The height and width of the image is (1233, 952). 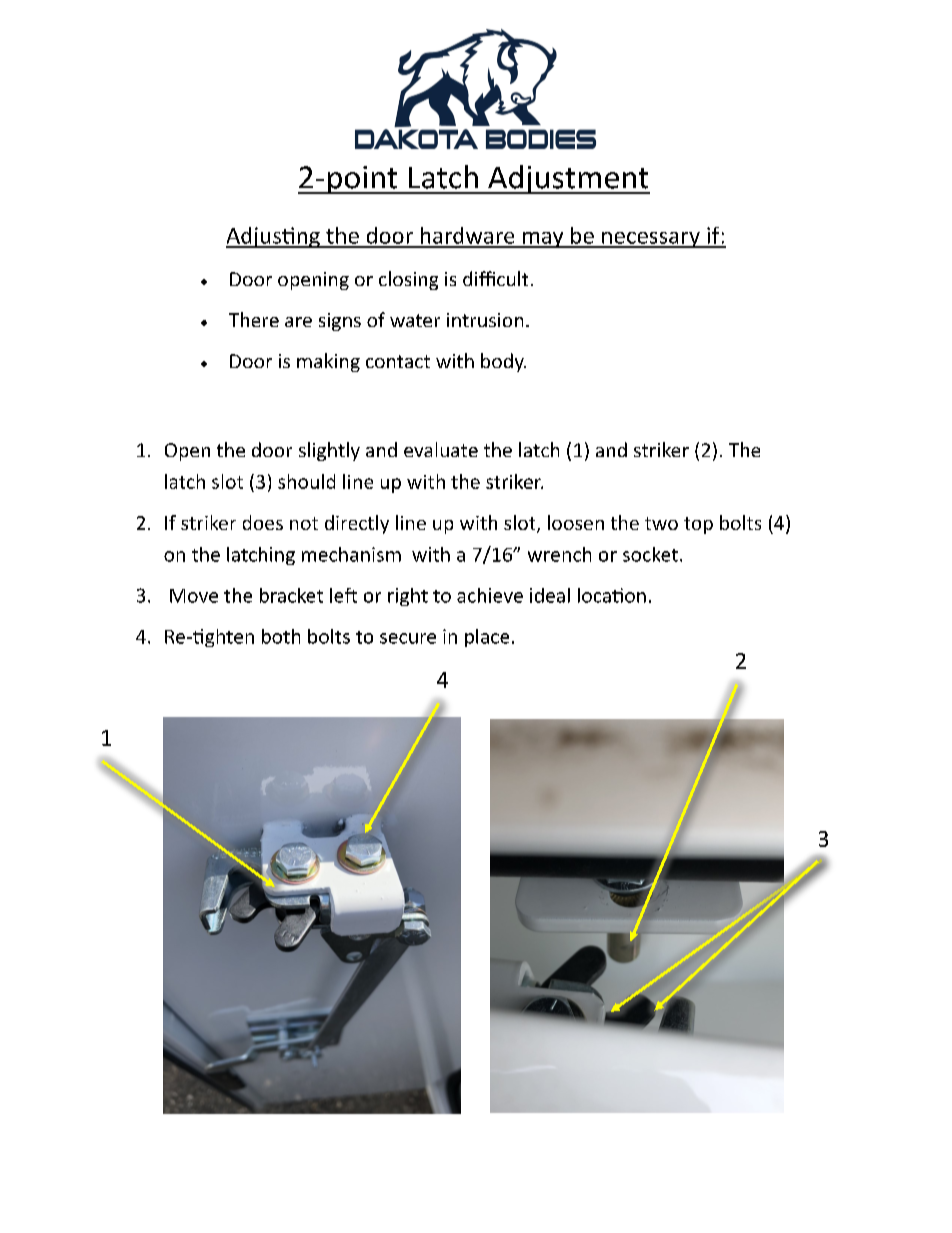 What do you see at coordinates (612, 595) in the image?
I see `location` at bounding box center [612, 595].
